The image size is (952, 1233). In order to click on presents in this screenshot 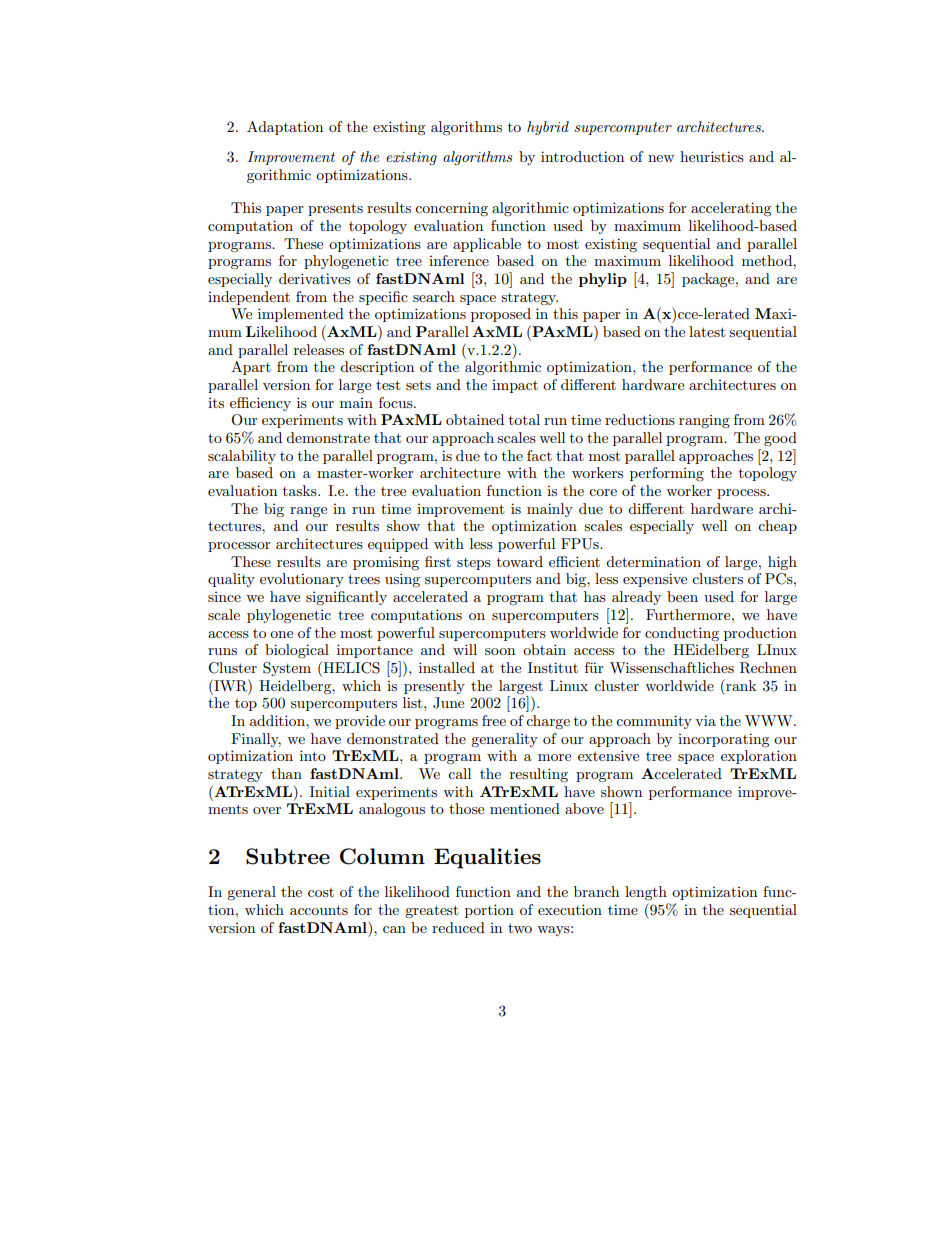, I will do `click(335, 209)`.
